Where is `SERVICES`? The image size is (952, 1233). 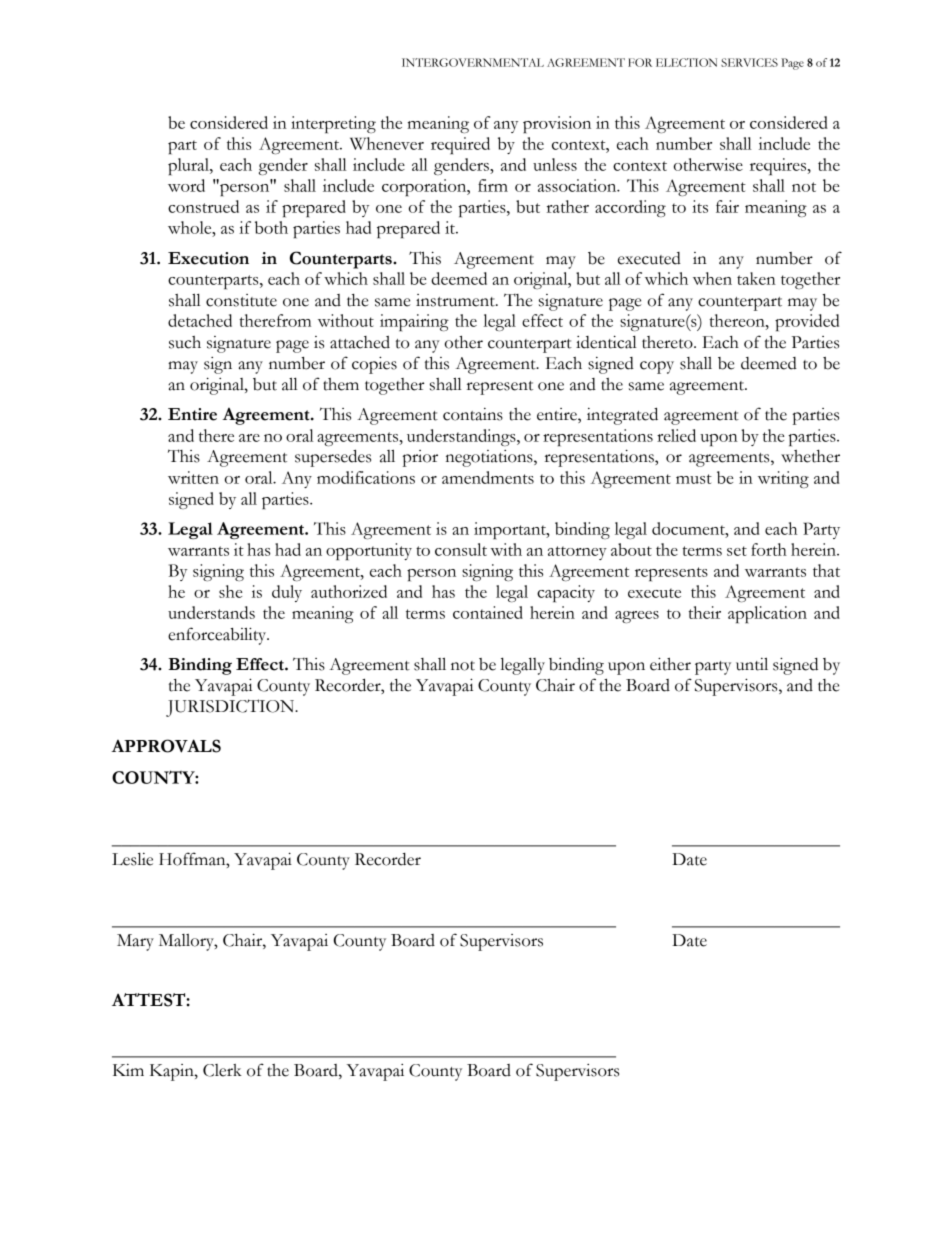
SERVICES is located at coordinates (749, 62).
